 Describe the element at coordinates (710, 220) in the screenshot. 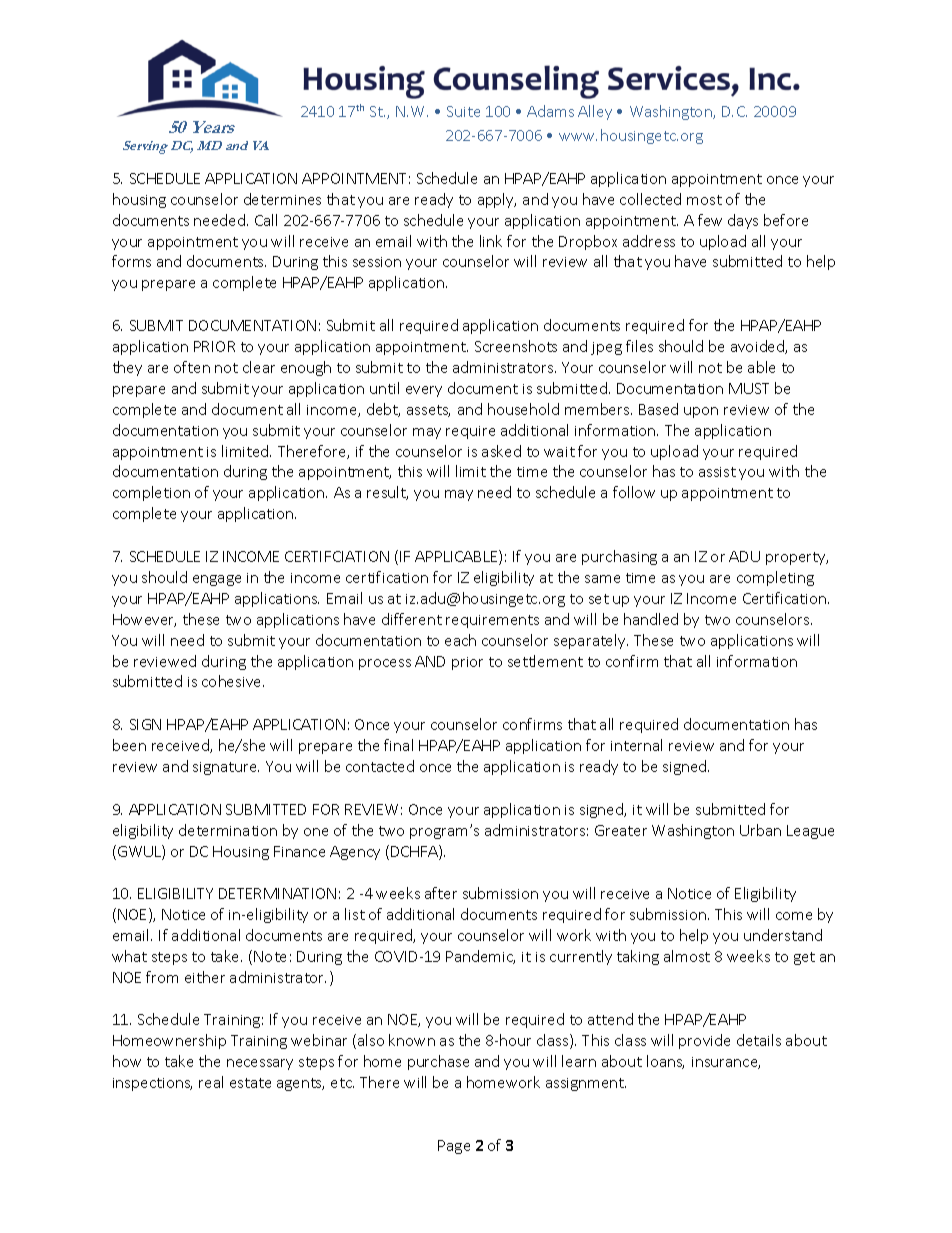

I see `few` at that location.
